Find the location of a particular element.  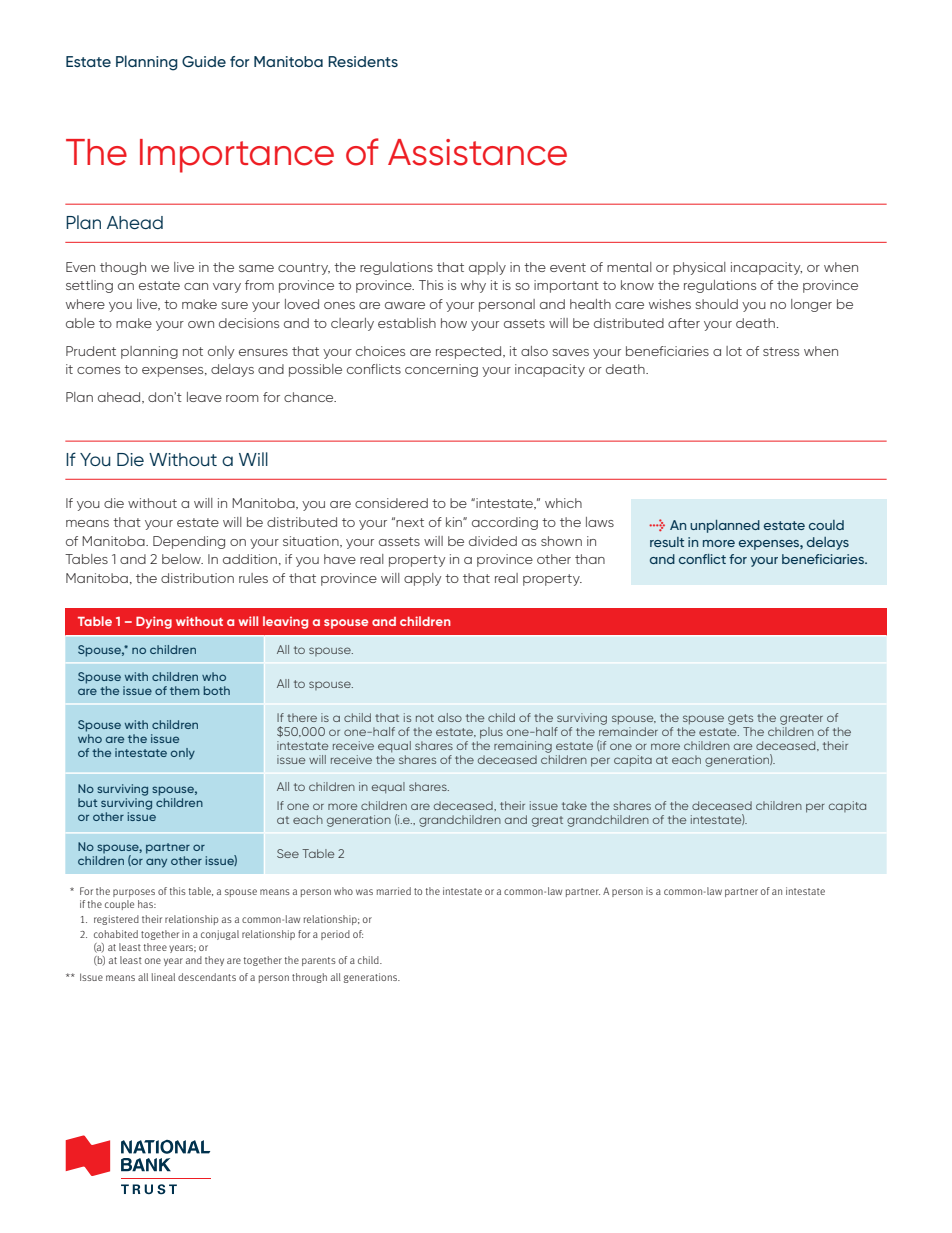

Residents is located at coordinates (363, 61).
